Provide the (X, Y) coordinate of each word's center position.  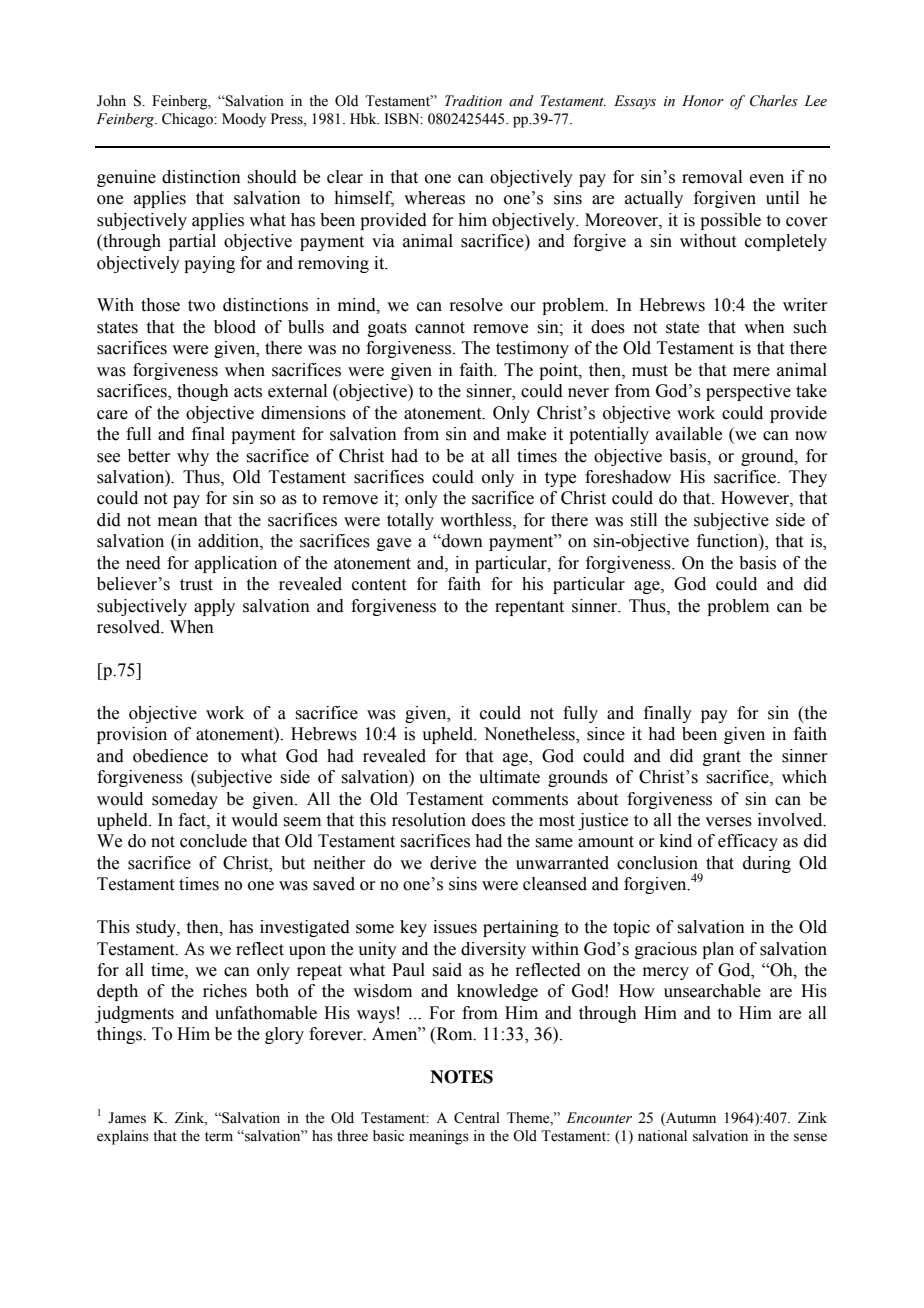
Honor (703, 101)
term (219, 1137)
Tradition (473, 101)
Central (477, 1118)
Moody (244, 120)
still (643, 520)
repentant (529, 608)
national (662, 1136)
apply (214, 607)
